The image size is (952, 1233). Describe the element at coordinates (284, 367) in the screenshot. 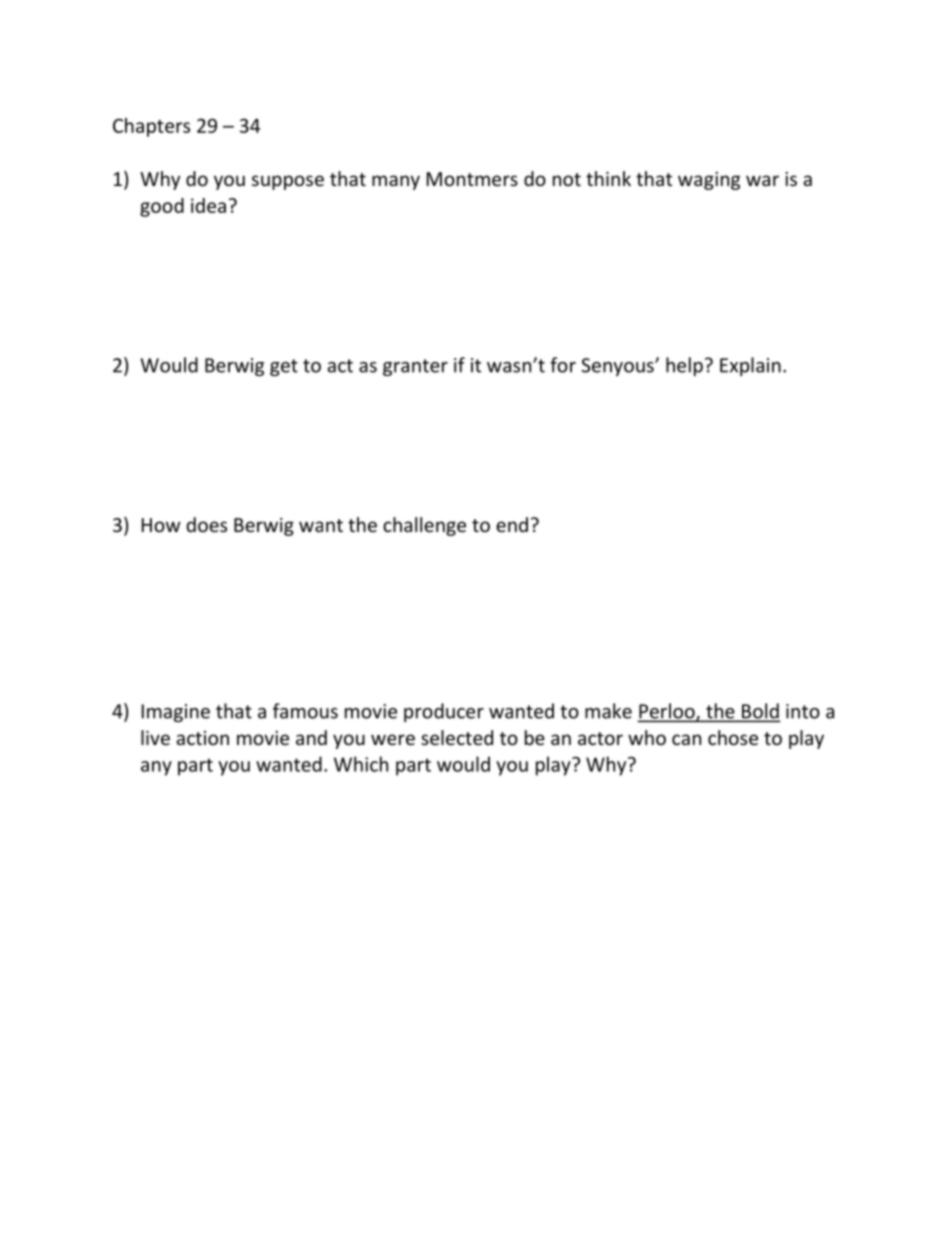

I see `get` at that location.
